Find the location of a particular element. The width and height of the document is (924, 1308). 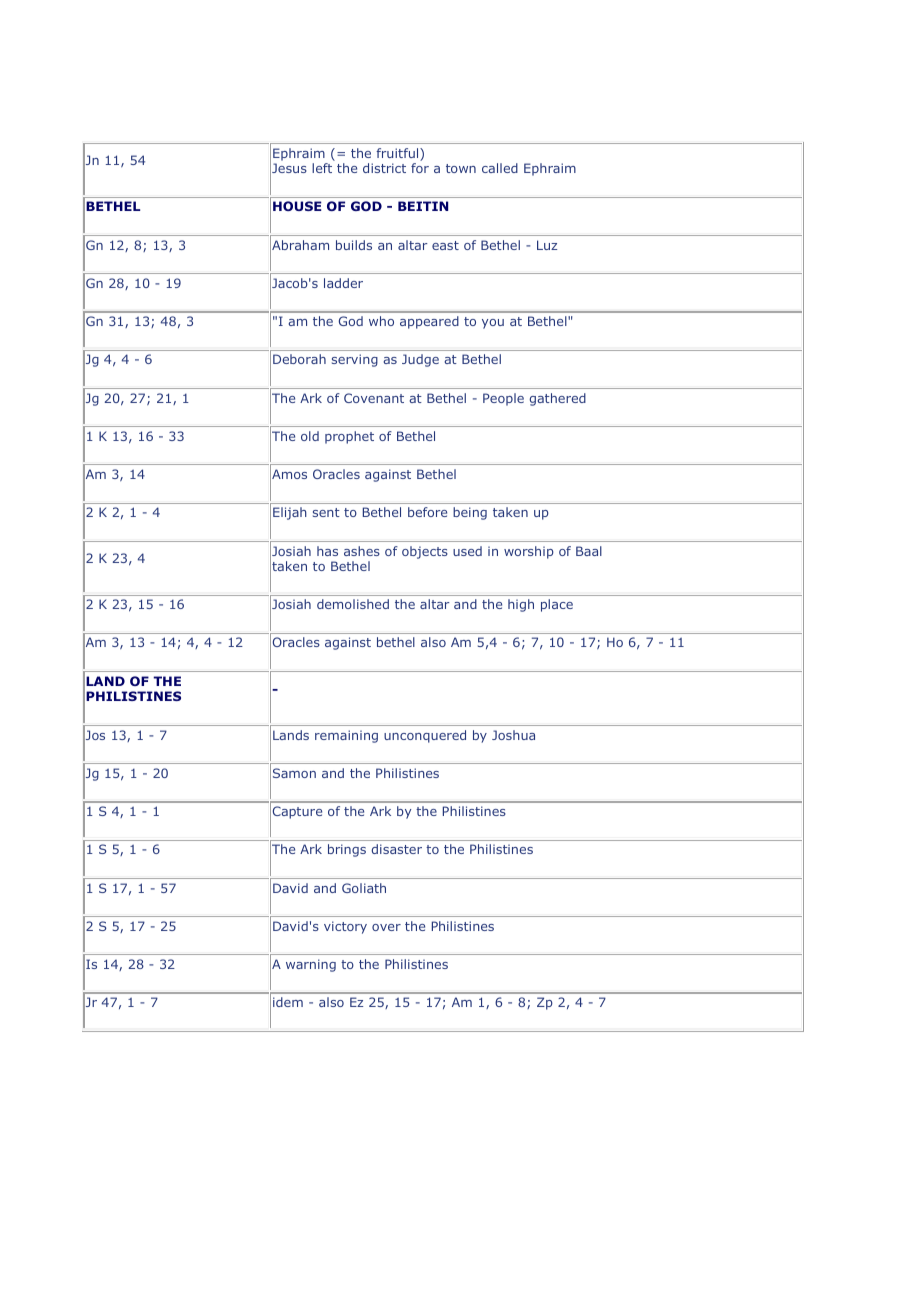

left is located at coordinates (322, 168).
